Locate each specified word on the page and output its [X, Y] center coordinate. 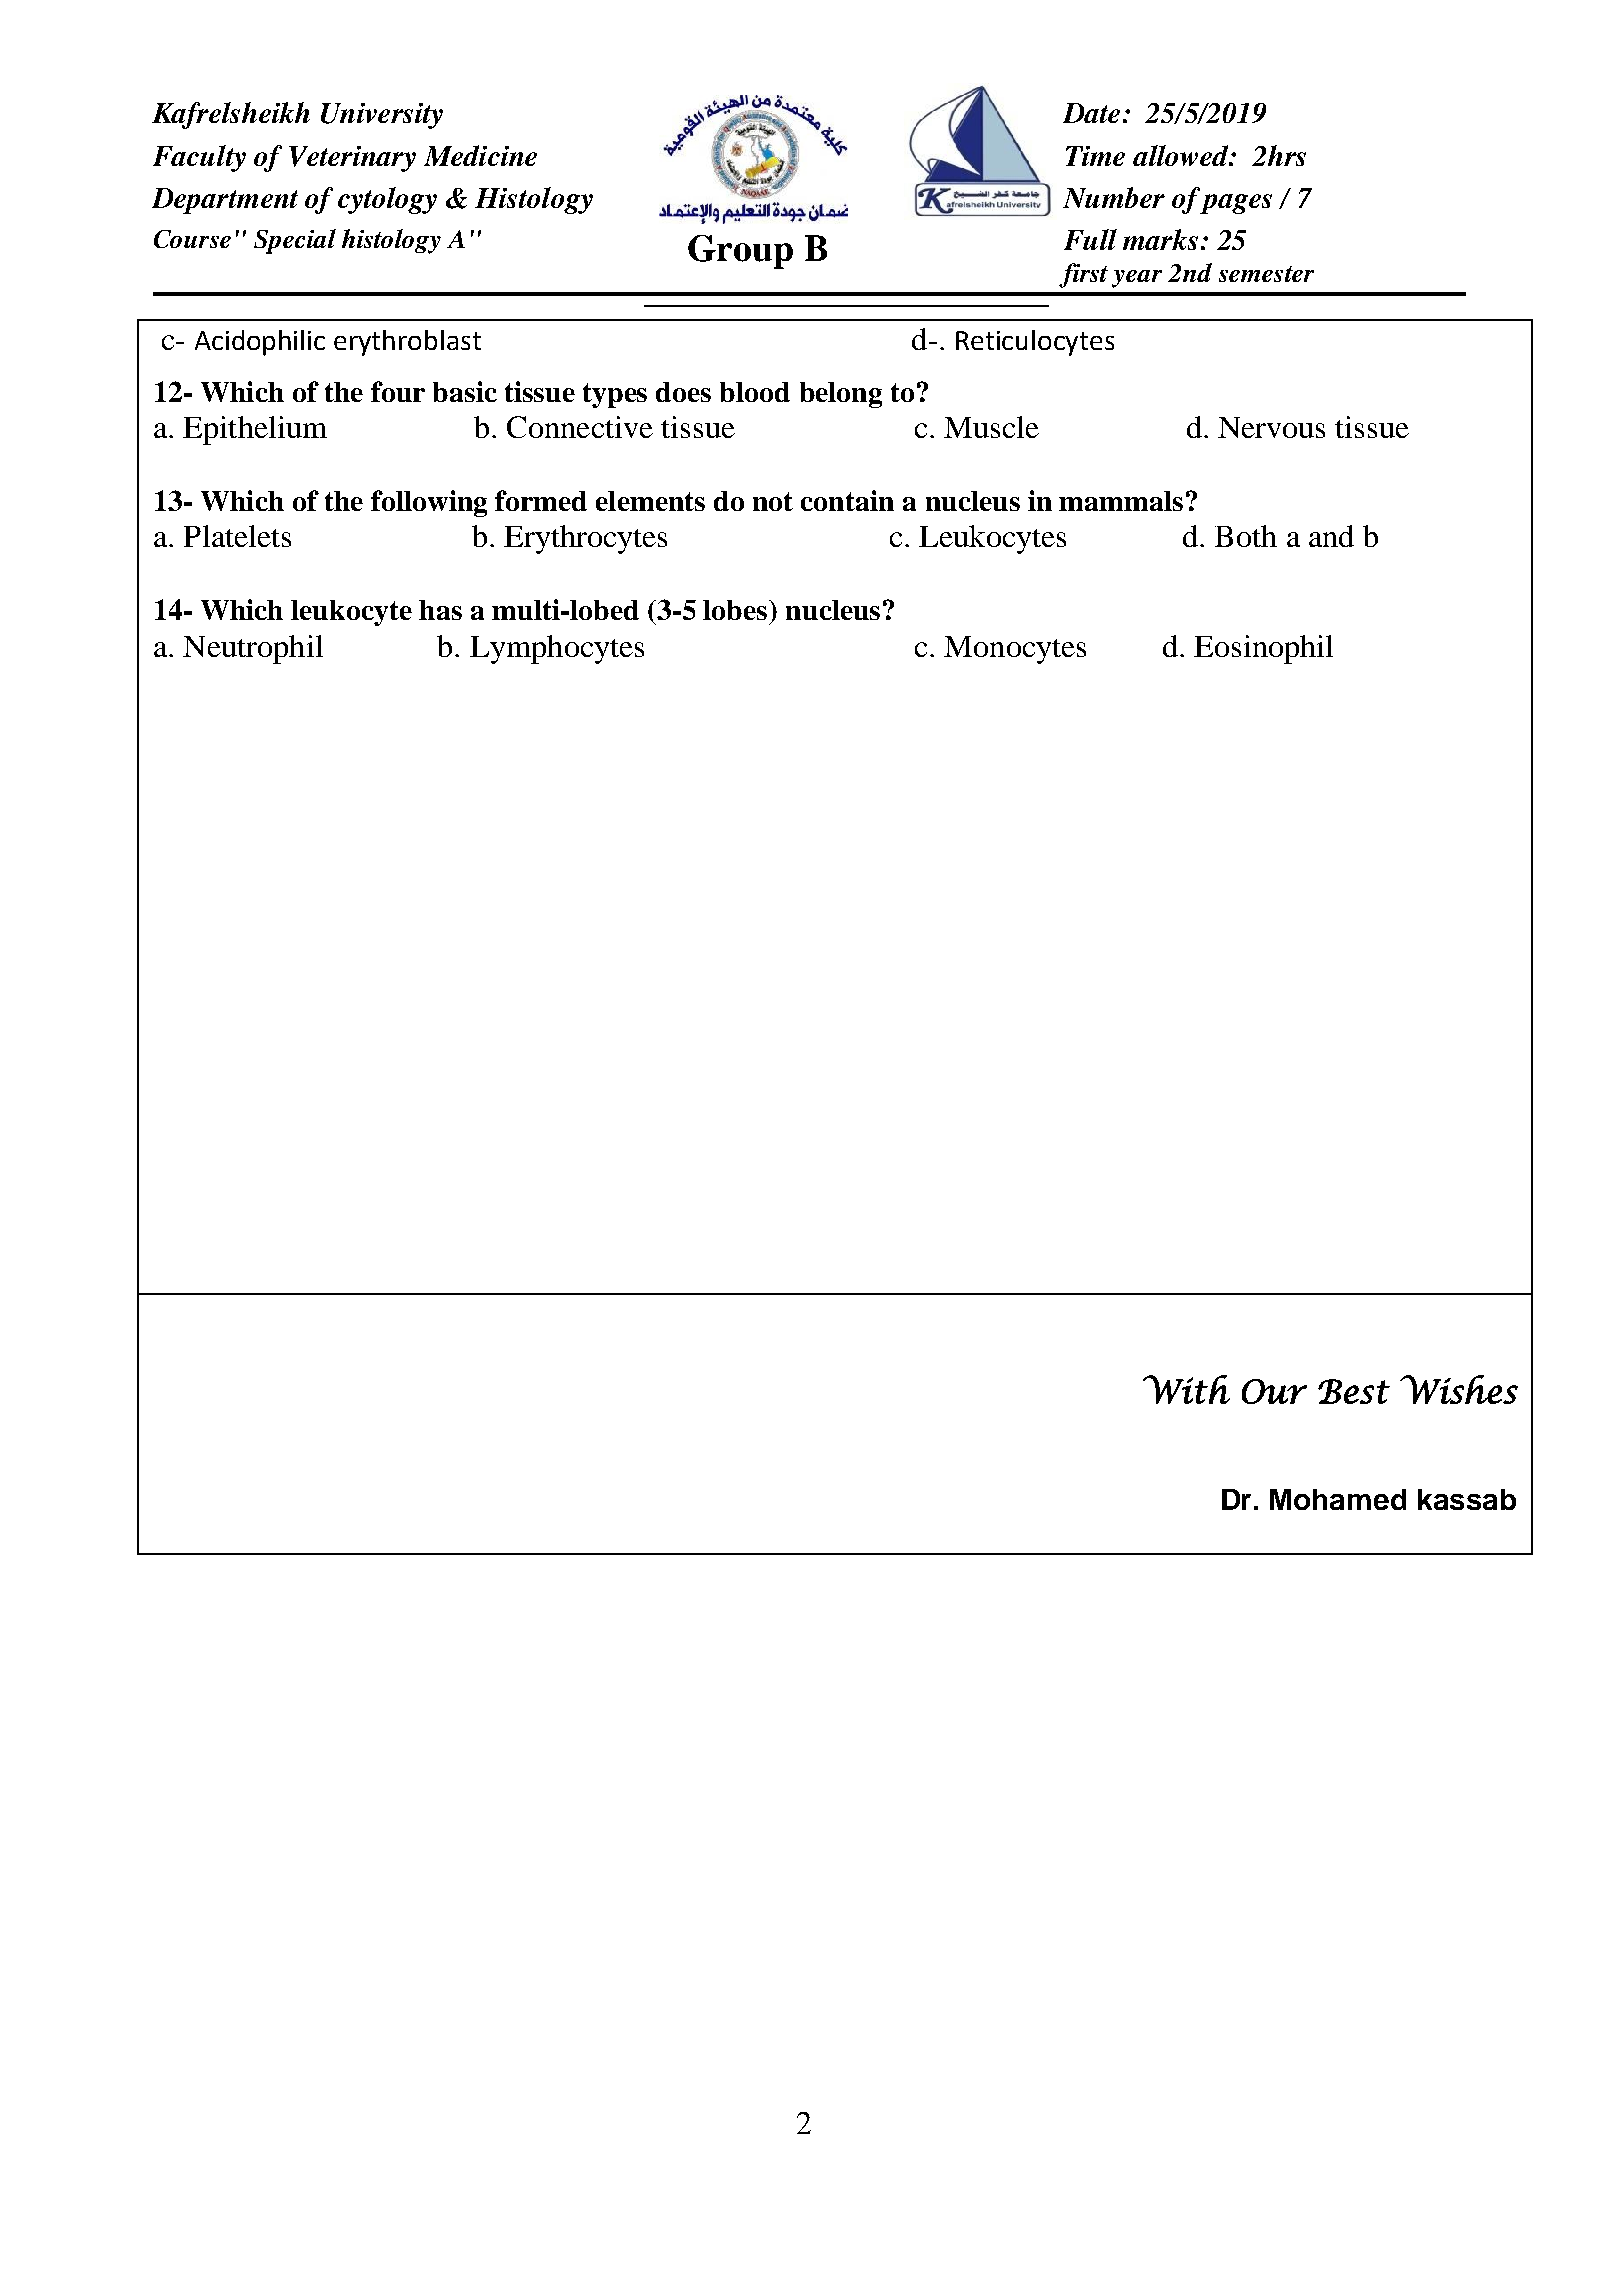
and [1331, 536]
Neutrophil [253, 649]
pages [1236, 204]
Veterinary [352, 159]
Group [740, 252]
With [1186, 1389]
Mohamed [1338, 1499]
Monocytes [1015, 650]
